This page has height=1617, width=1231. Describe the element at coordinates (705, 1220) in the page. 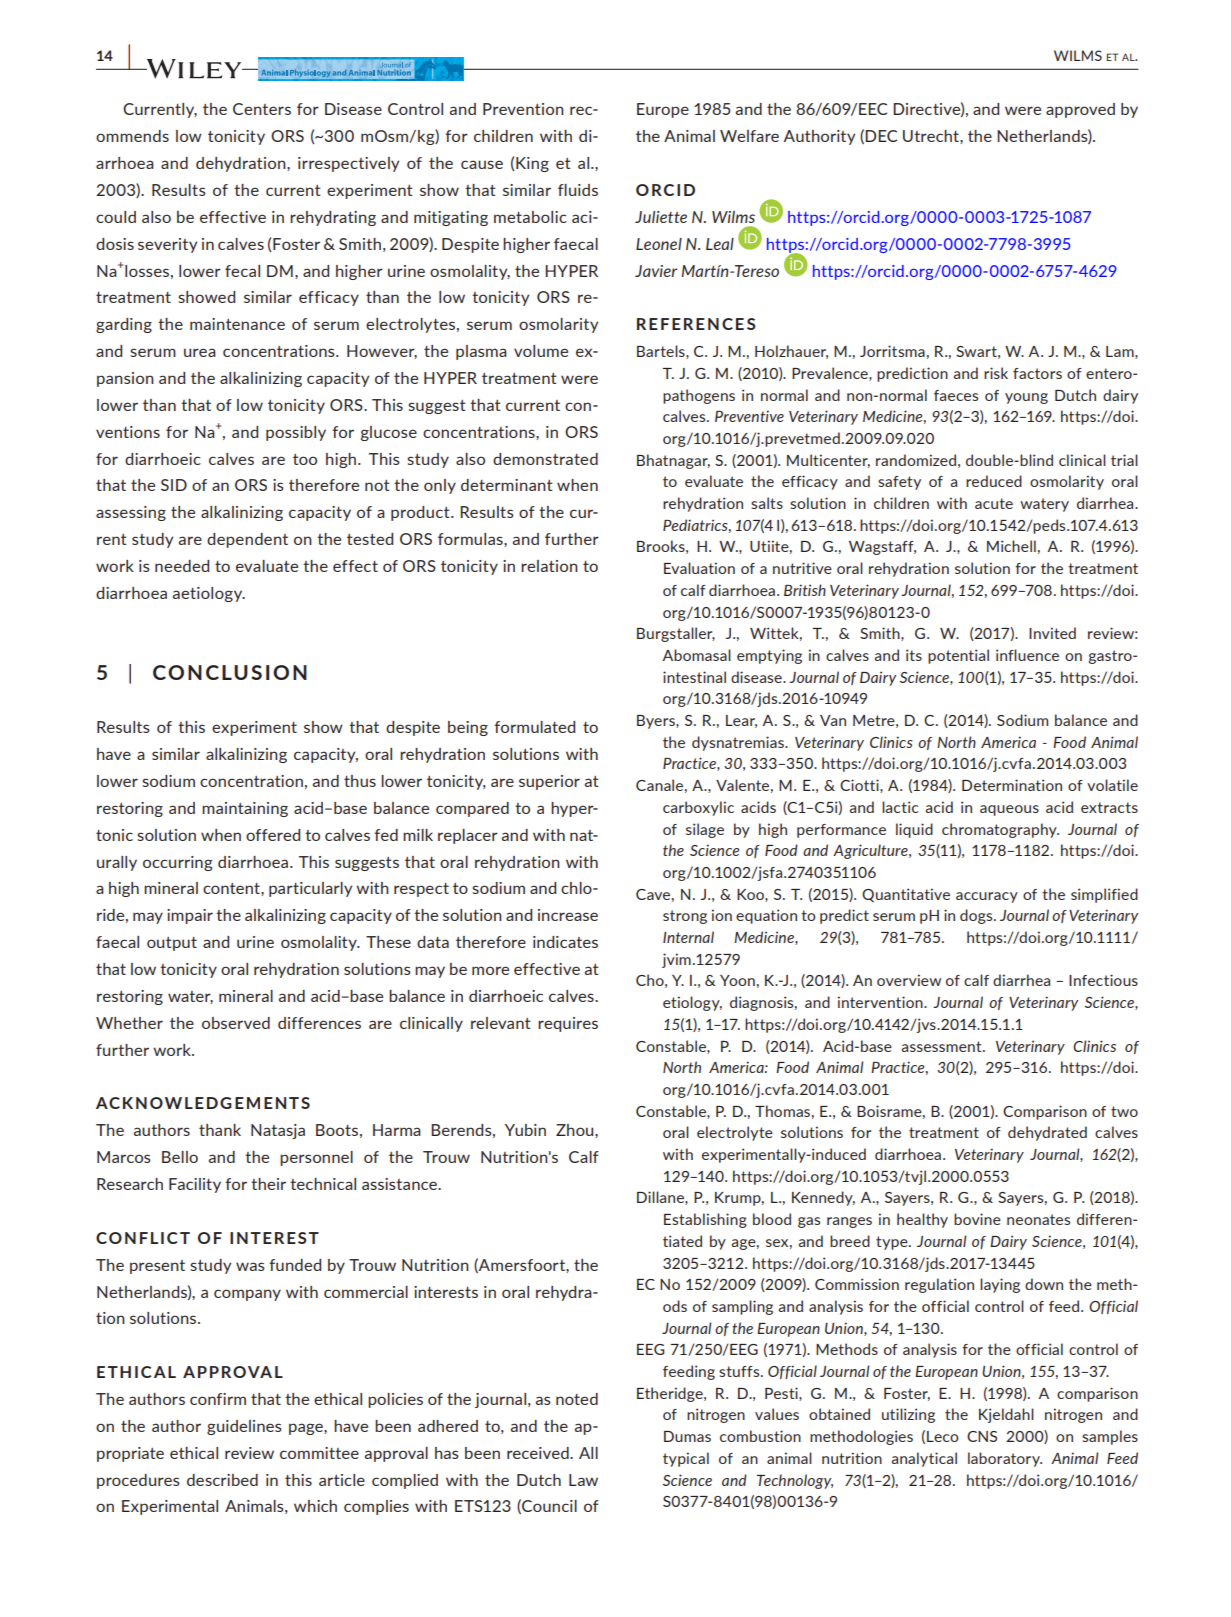

I see `Establishing` at that location.
